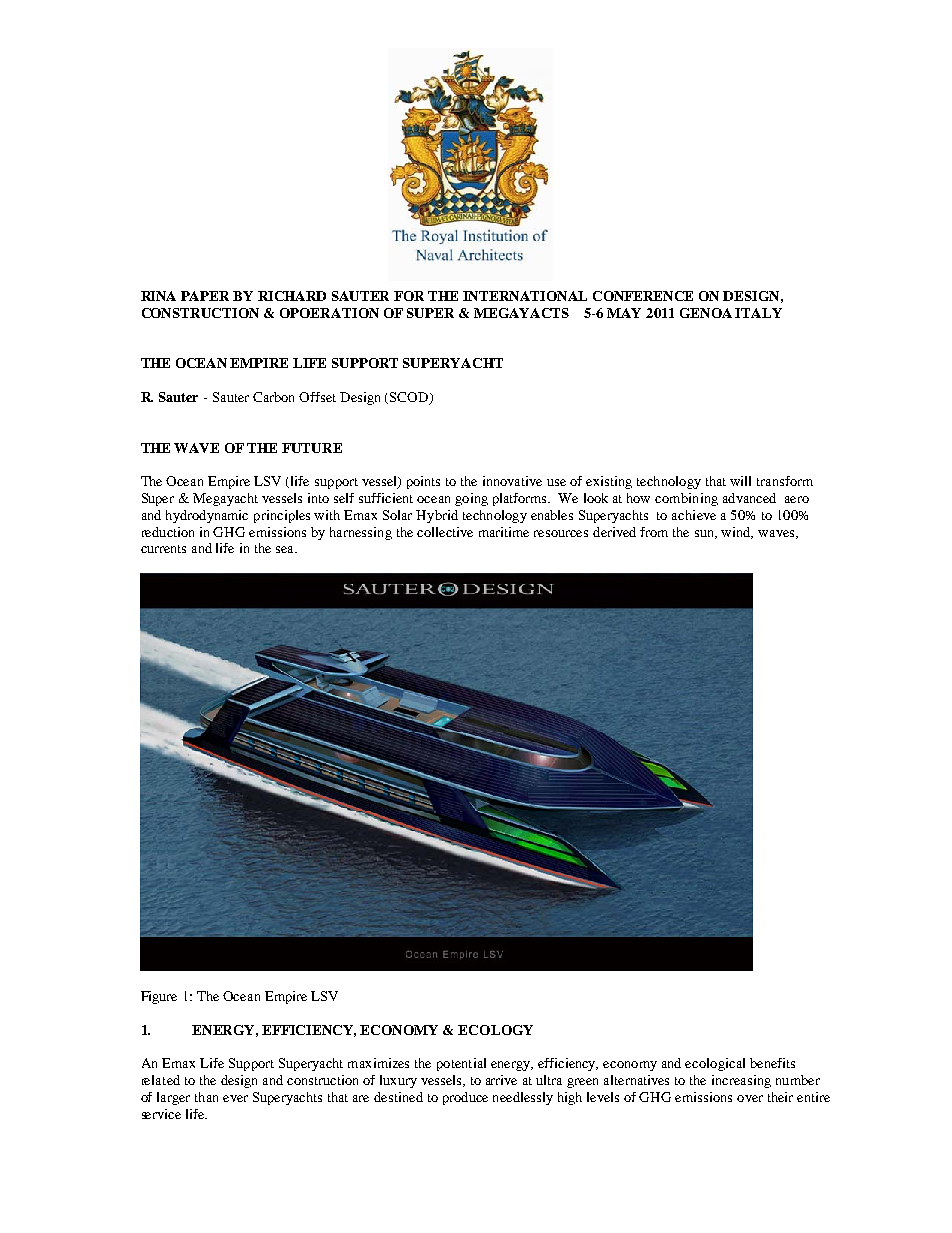  Describe the element at coordinates (205, 296) in the document. I see `PAPER` at that location.
